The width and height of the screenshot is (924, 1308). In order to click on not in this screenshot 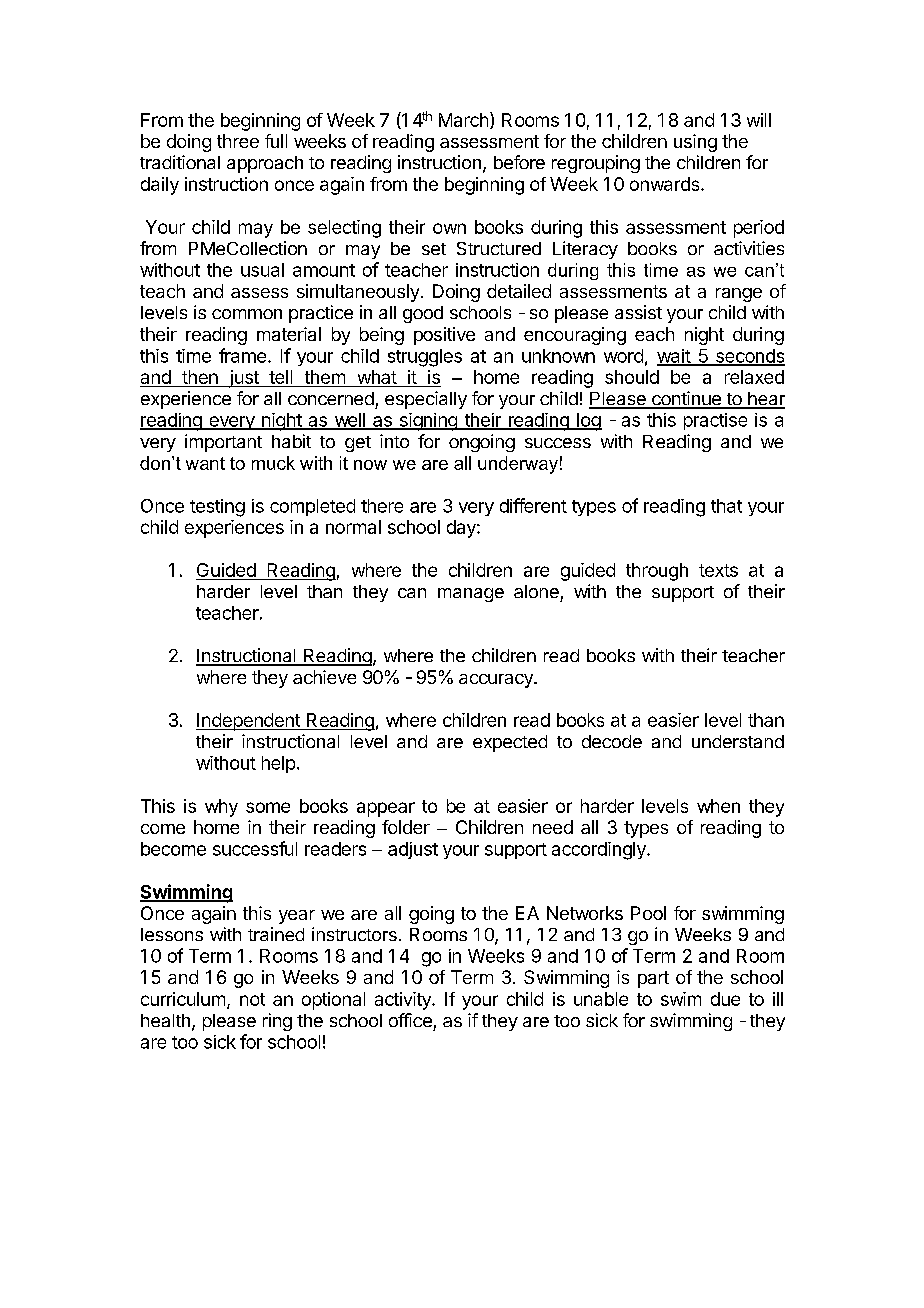, I will do `click(252, 999)`.
